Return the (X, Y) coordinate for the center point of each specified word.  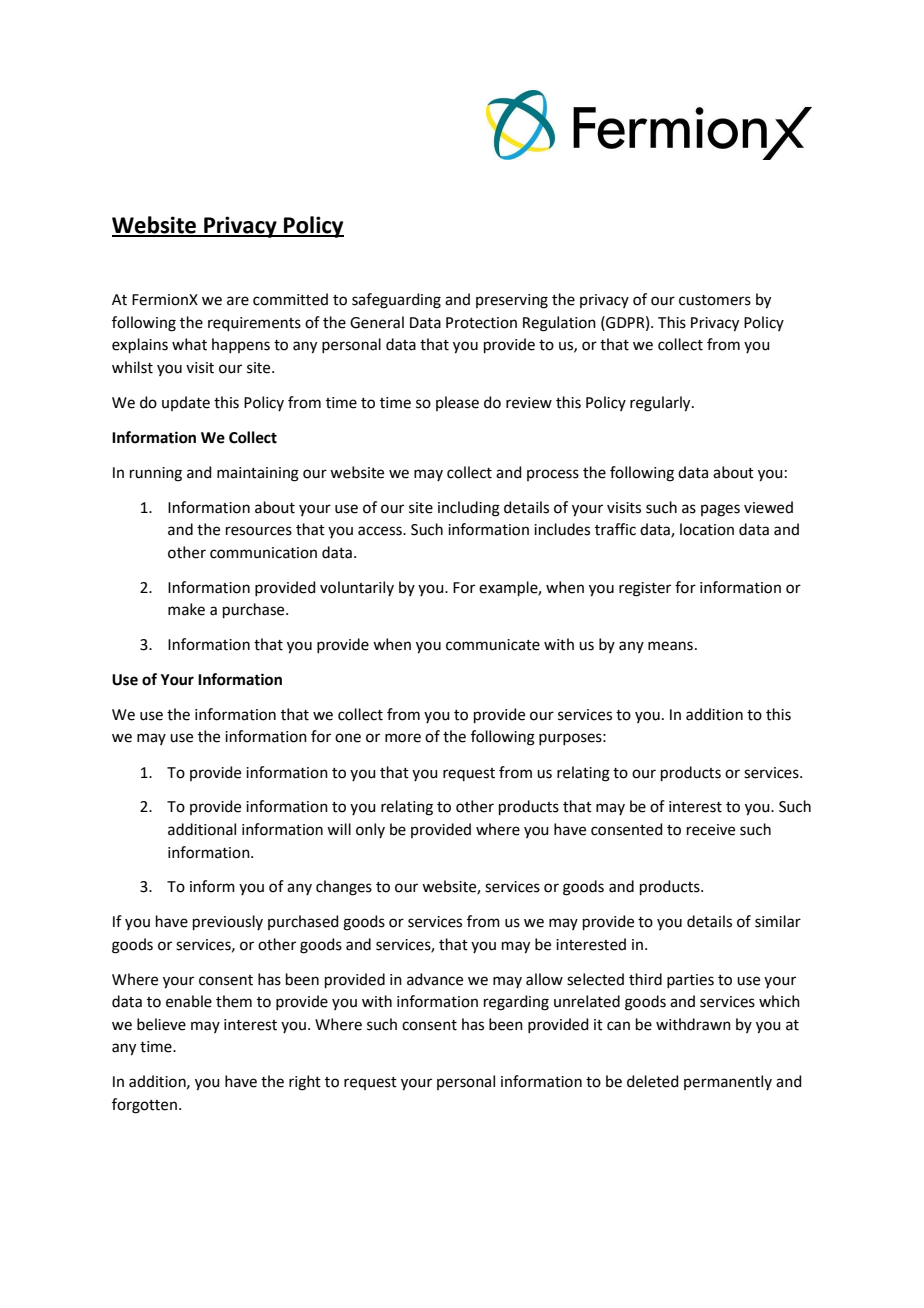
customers (715, 300)
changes (344, 888)
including (469, 509)
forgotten (144, 1106)
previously (228, 922)
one (348, 738)
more (403, 738)
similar (778, 921)
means (670, 646)
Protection (481, 323)
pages (720, 510)
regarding (516, 1003)
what (189, 344)
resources (259, 531)
